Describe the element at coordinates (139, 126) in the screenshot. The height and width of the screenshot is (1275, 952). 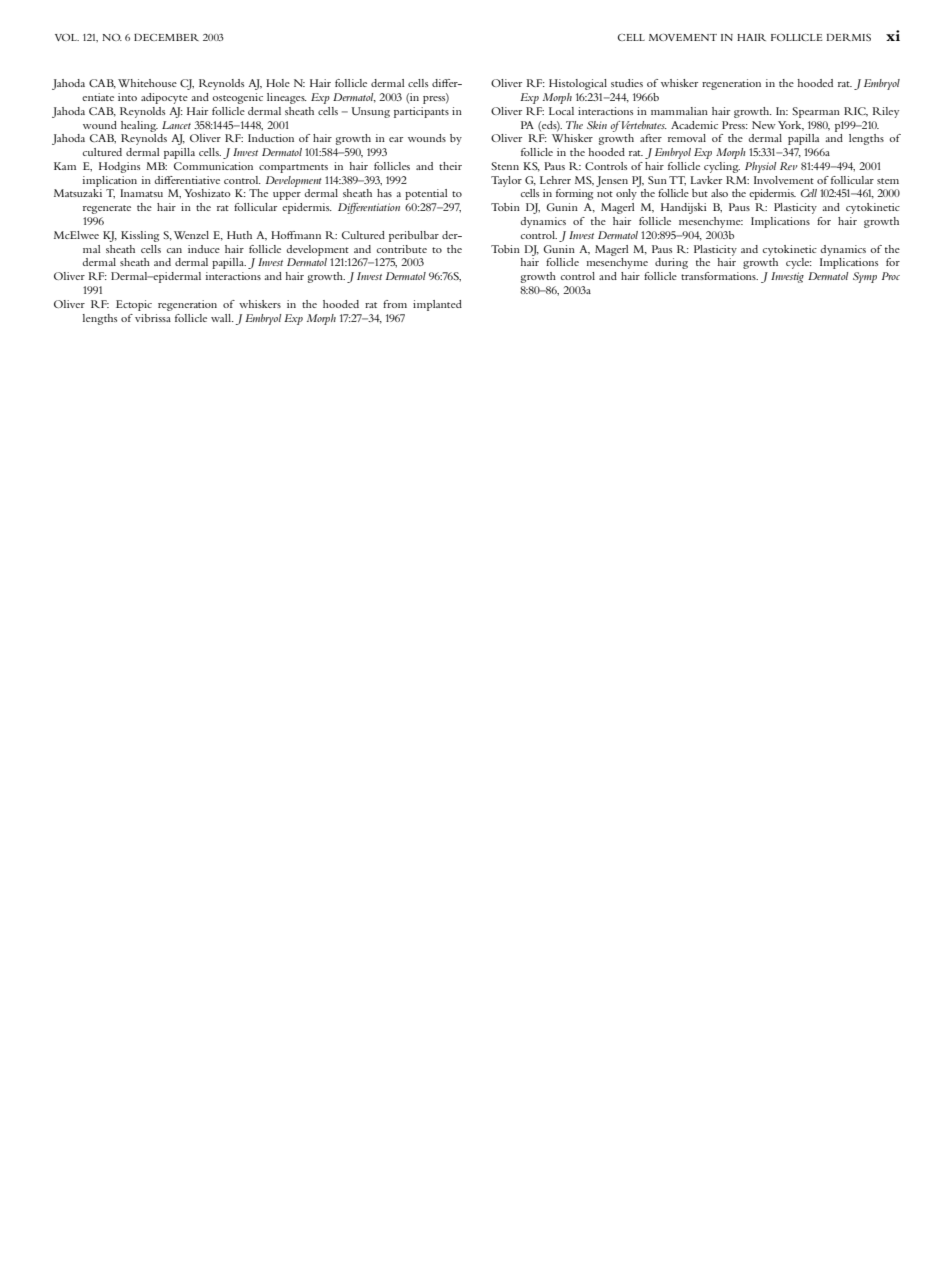
I see `healing` at that location.
